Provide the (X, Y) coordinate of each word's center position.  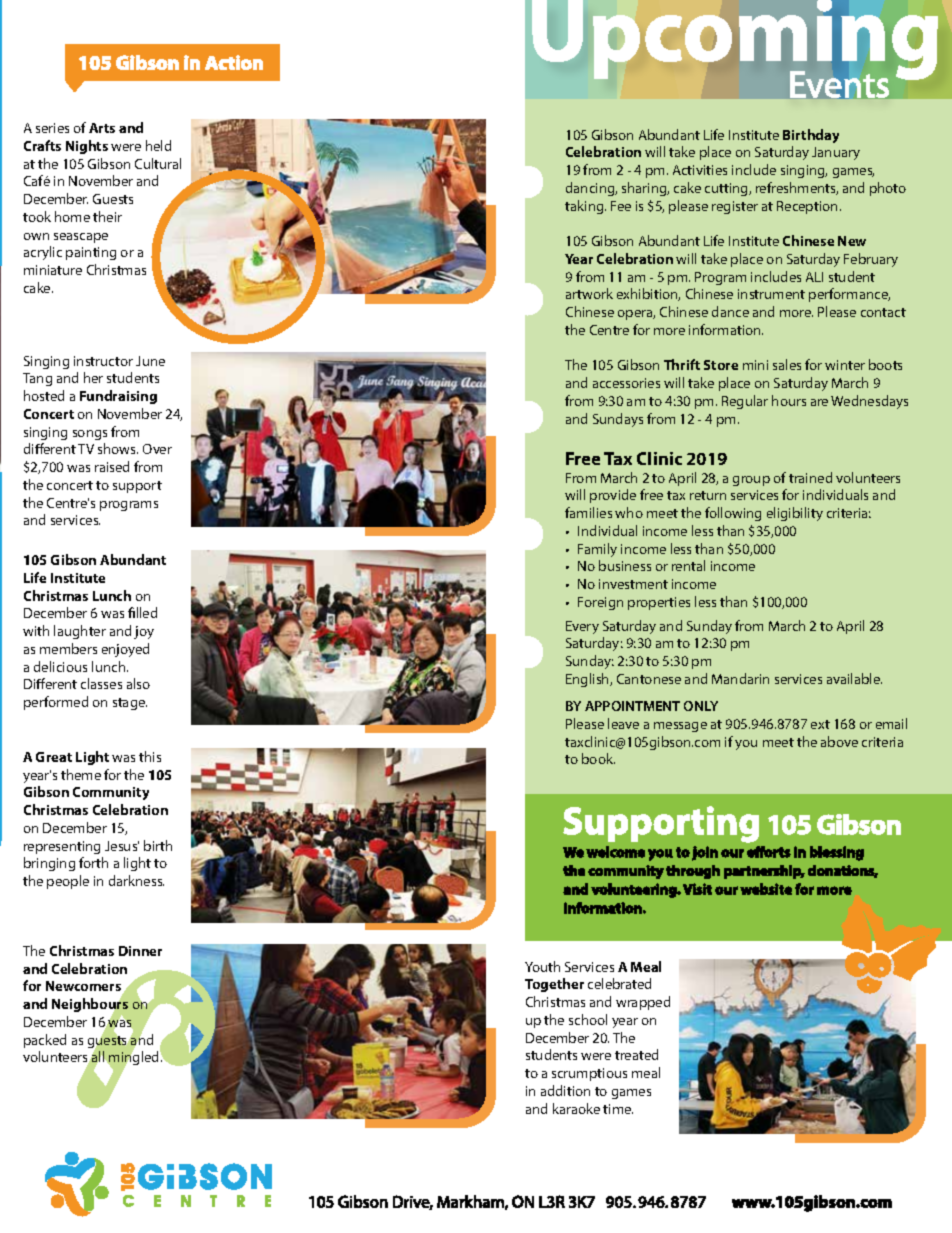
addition (565, 1090)
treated (636, 1054)
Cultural (158, 163)
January (836, 153)
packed (45, 1041)
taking (585, 207)
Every (582, 627)
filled (142, 612)
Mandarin (740, 678)
